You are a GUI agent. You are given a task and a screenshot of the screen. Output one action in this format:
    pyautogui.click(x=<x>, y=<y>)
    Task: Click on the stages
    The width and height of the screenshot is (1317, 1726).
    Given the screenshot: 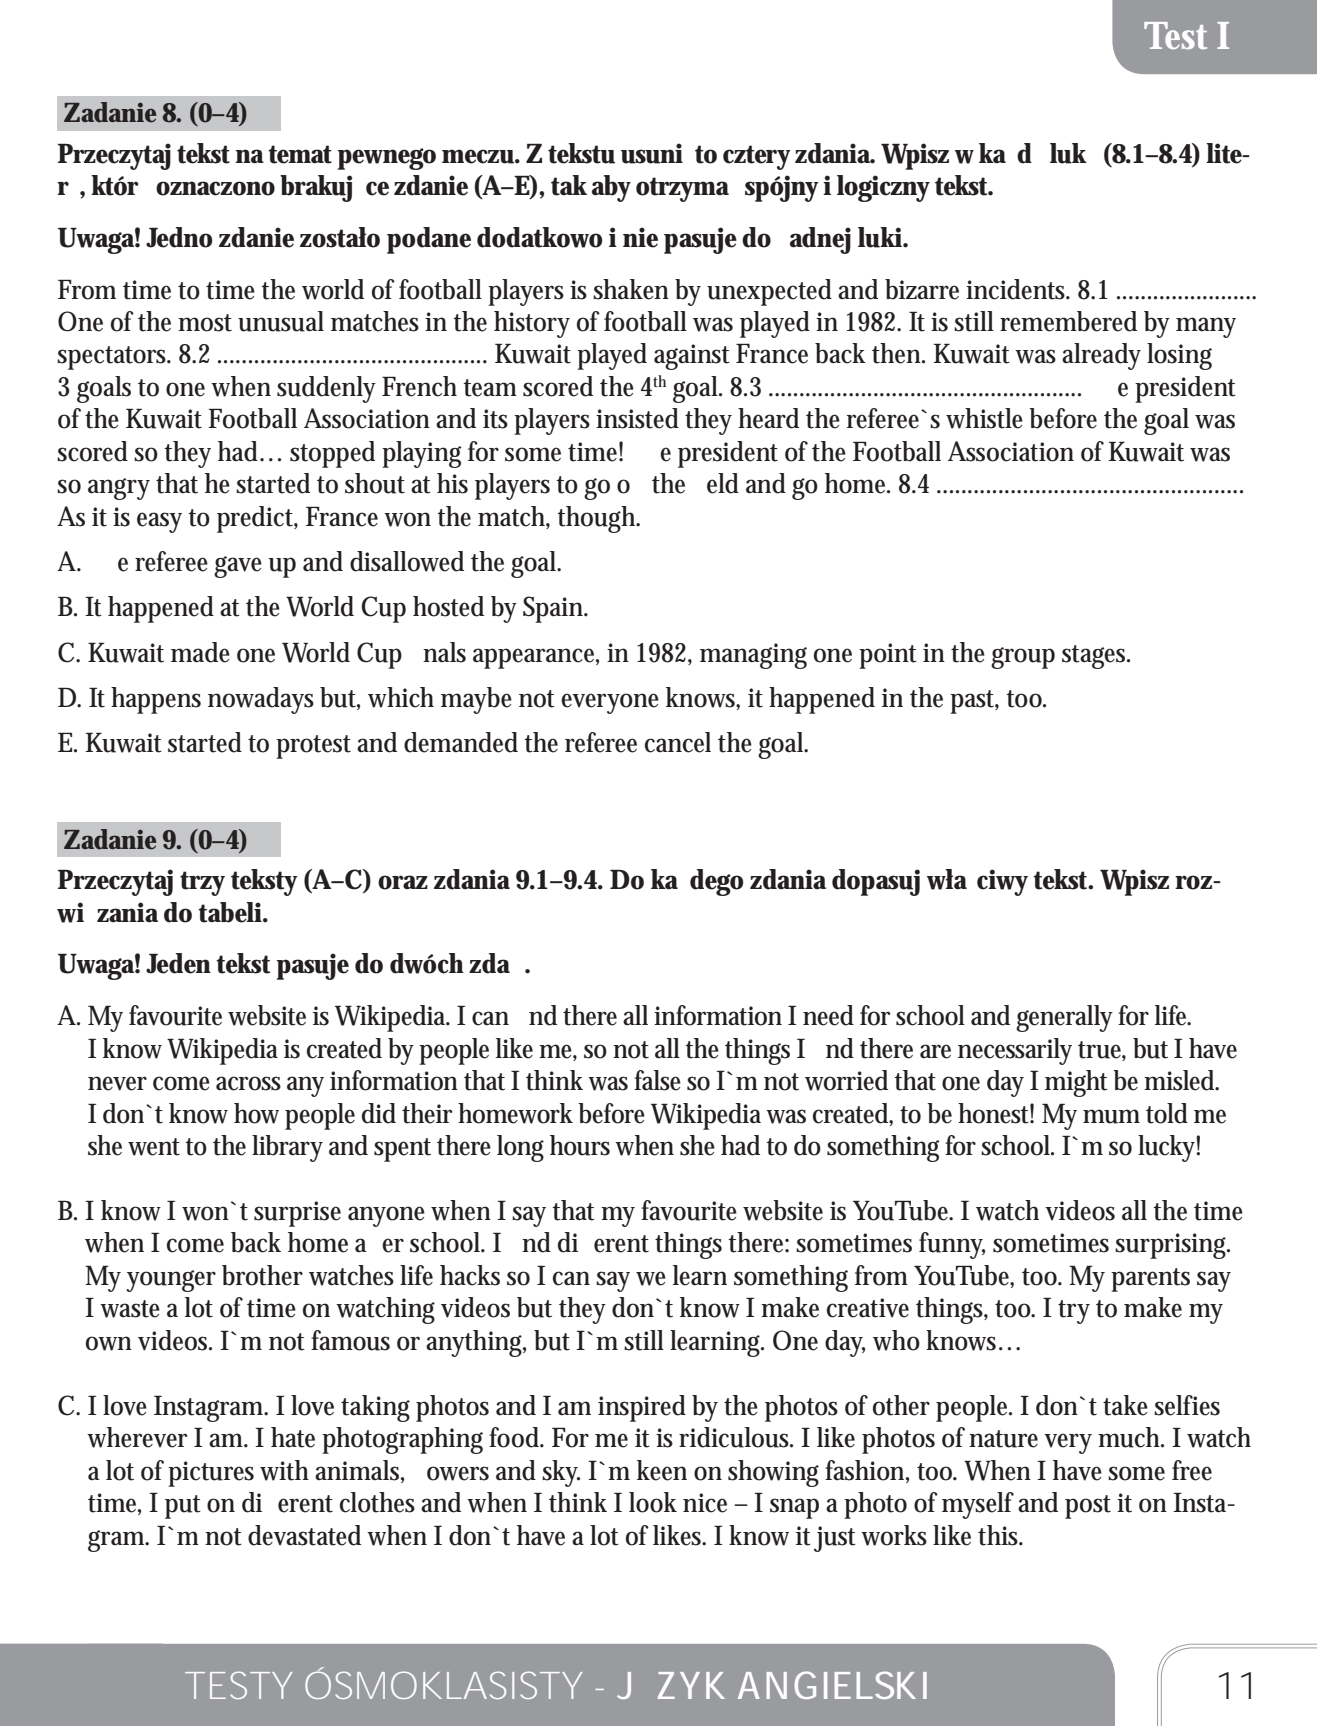 What is the action you would take?
    pyautogui.click(x=1096, y=657)
